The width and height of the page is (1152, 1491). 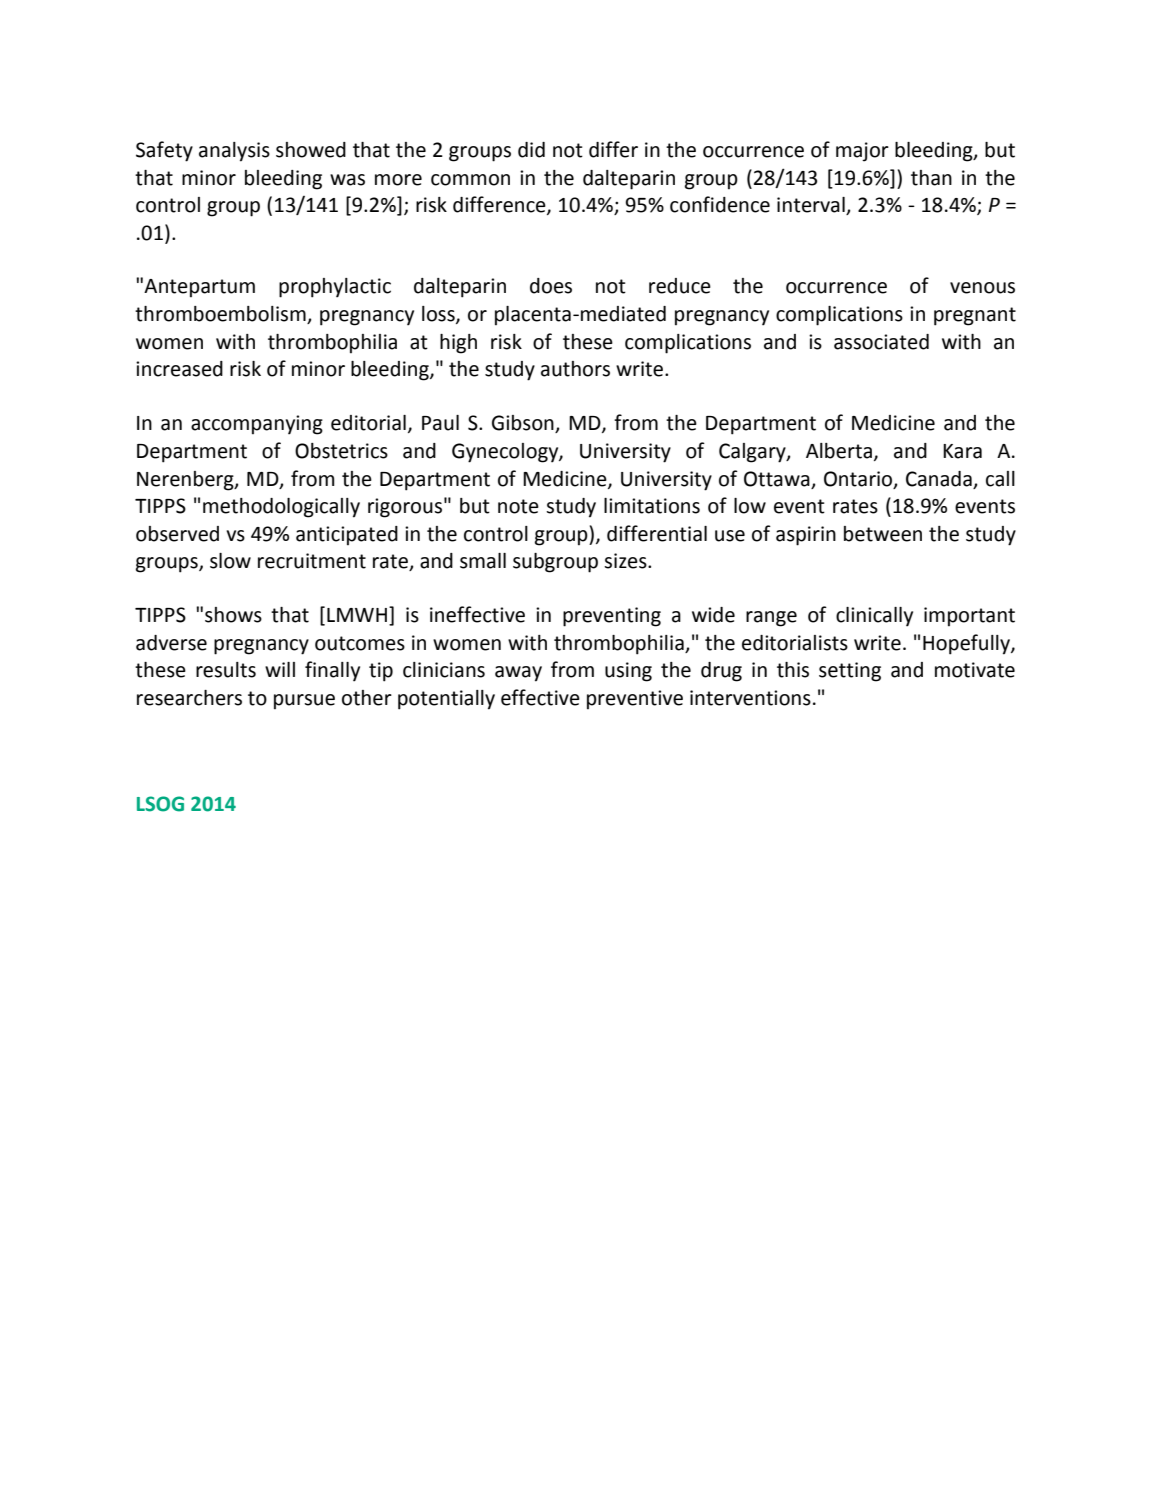 I want to click on between, so click(x=883, y=534).
